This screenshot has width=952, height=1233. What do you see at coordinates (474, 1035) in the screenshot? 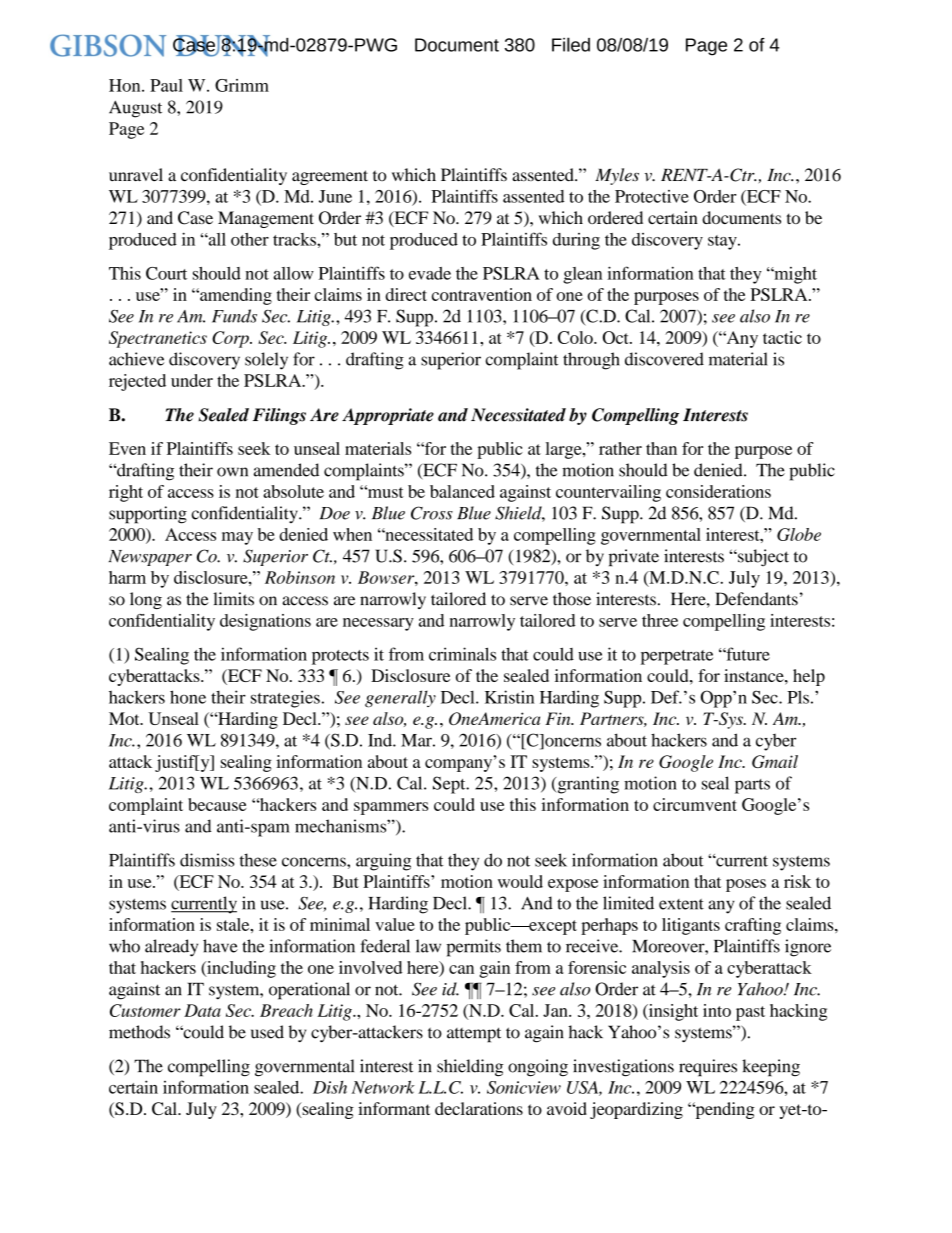
I see `attempt` at bounding box center [474, 1035].
